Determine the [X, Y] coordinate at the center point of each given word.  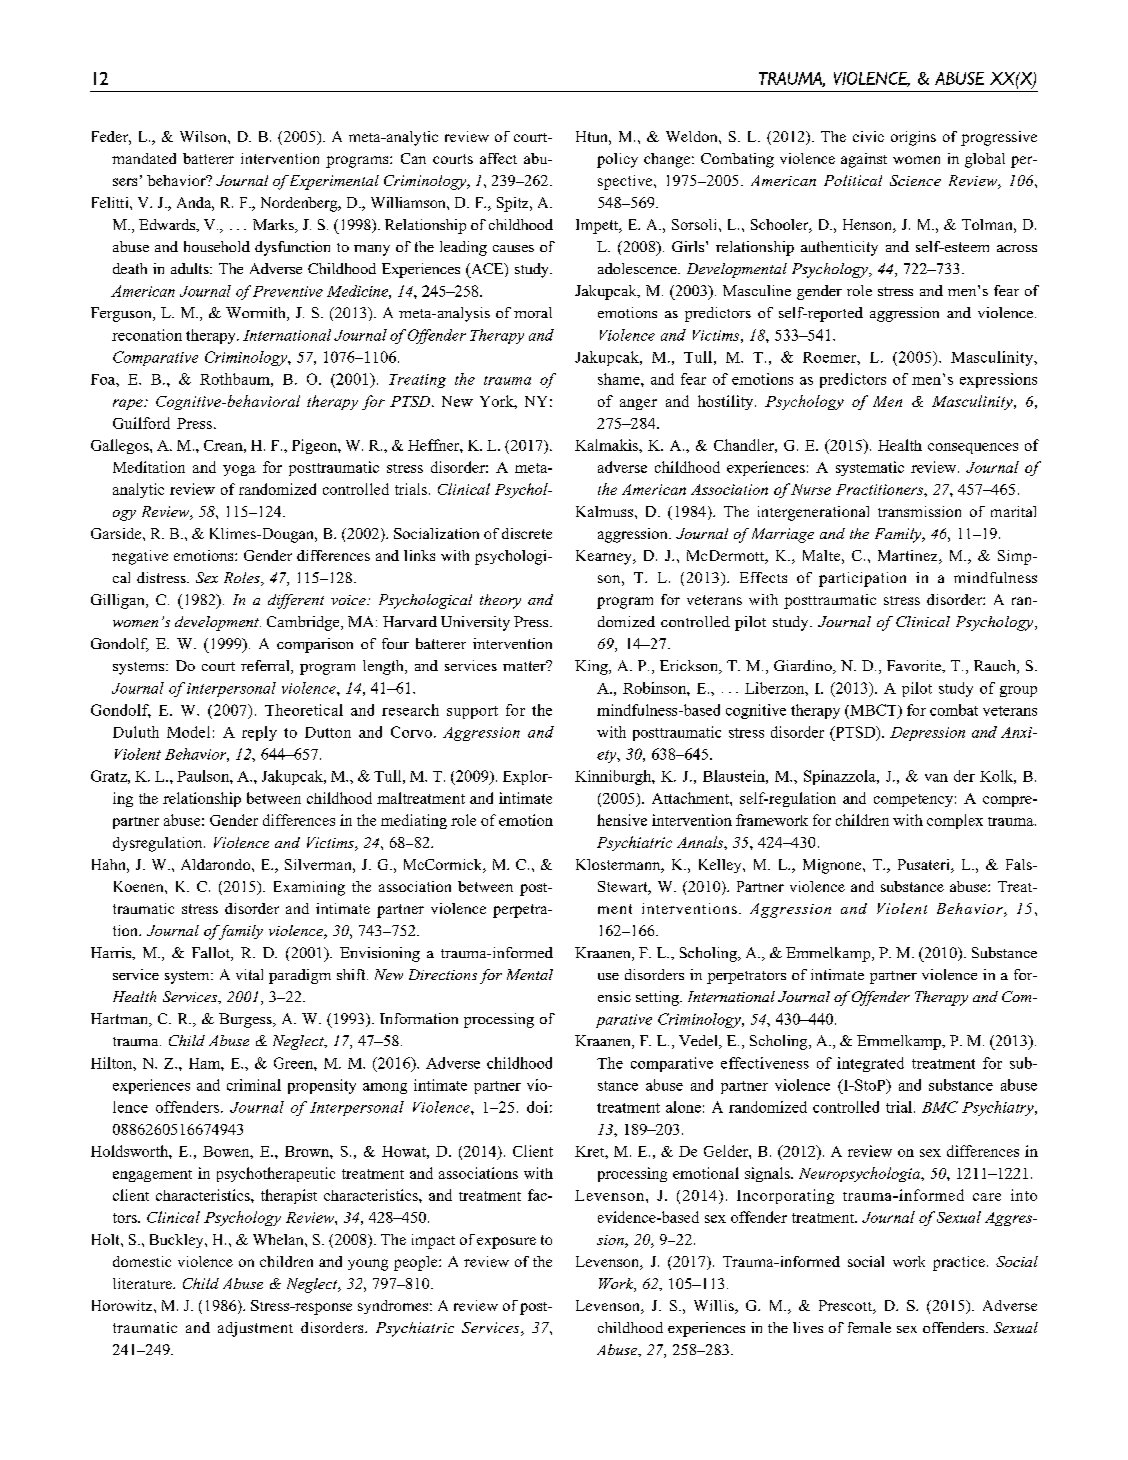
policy [617, 160]
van [936, 778]
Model [188, 732]
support [472, 712]
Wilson [204, 136]
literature [143, 1283]
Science [915, 180]
